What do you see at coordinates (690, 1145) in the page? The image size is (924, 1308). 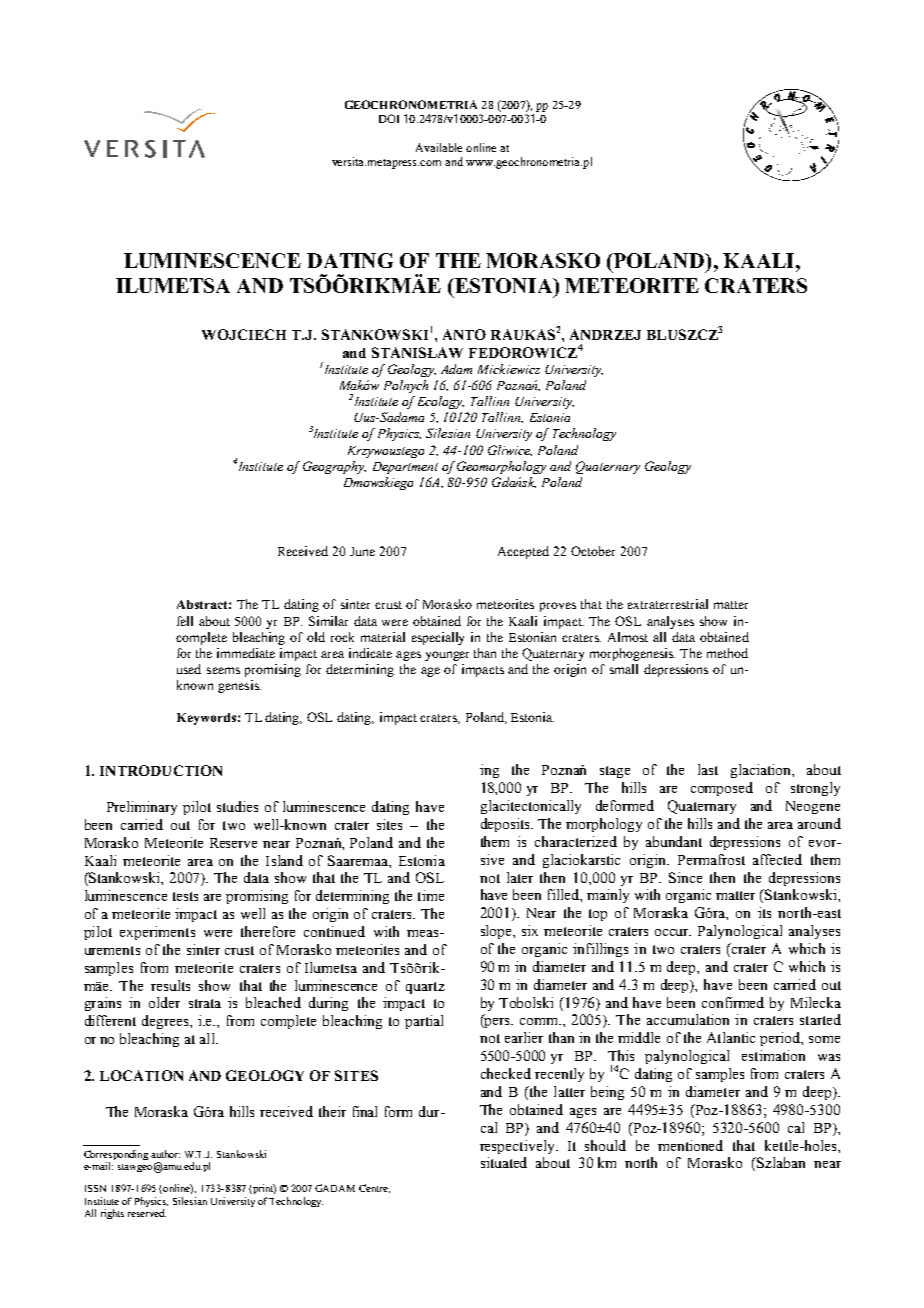 I see `mentioned` at bounding box center [690, 1145].
